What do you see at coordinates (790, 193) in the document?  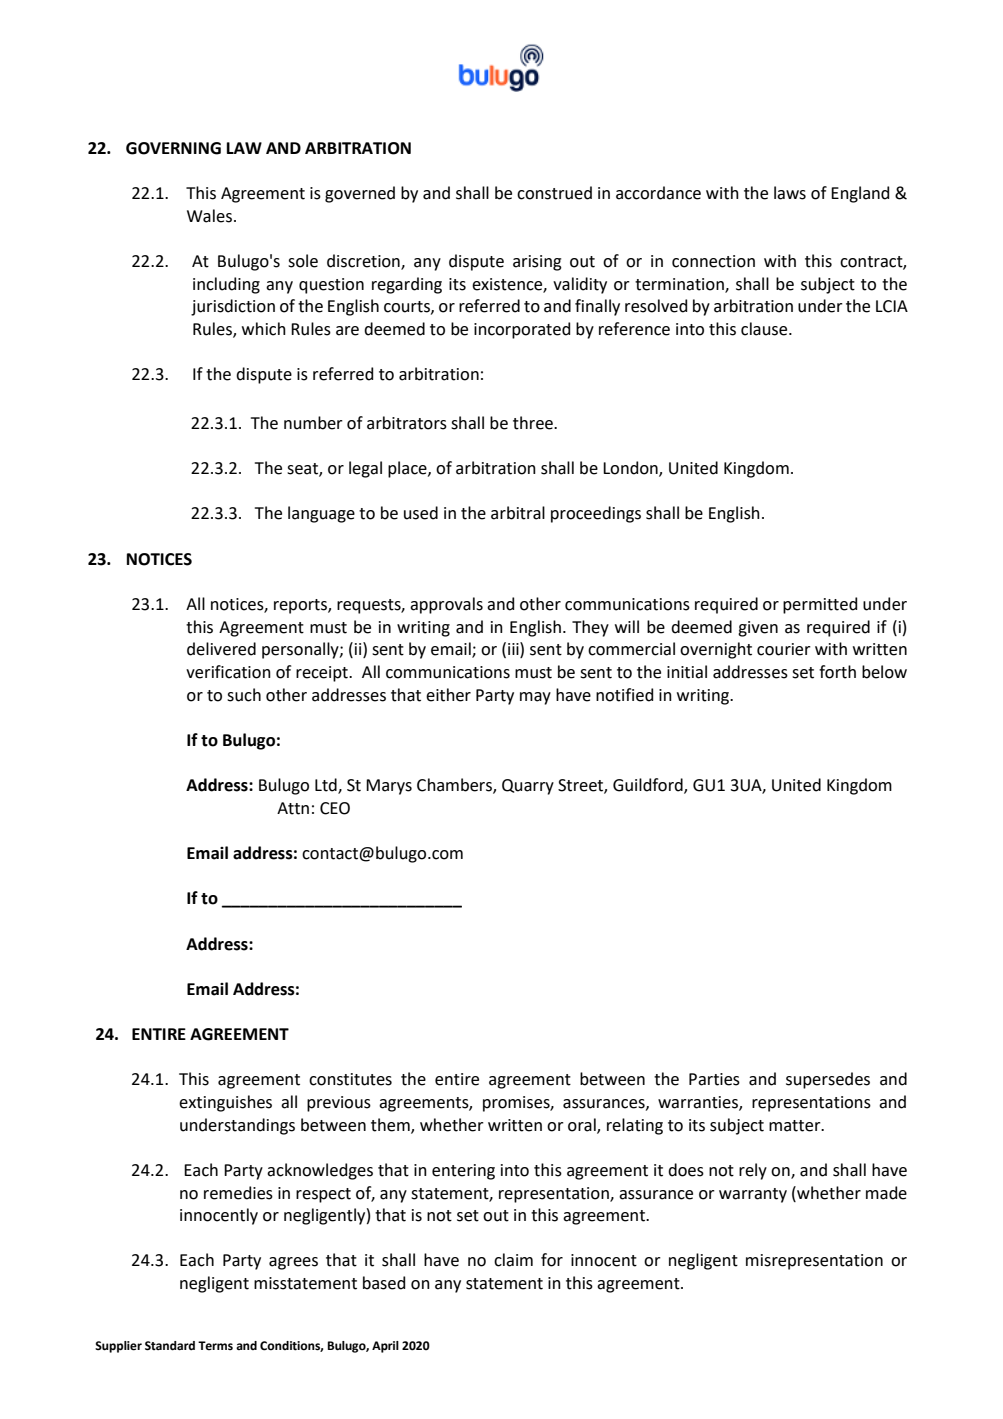 I see `laws` at bounding box center [790, 193].
